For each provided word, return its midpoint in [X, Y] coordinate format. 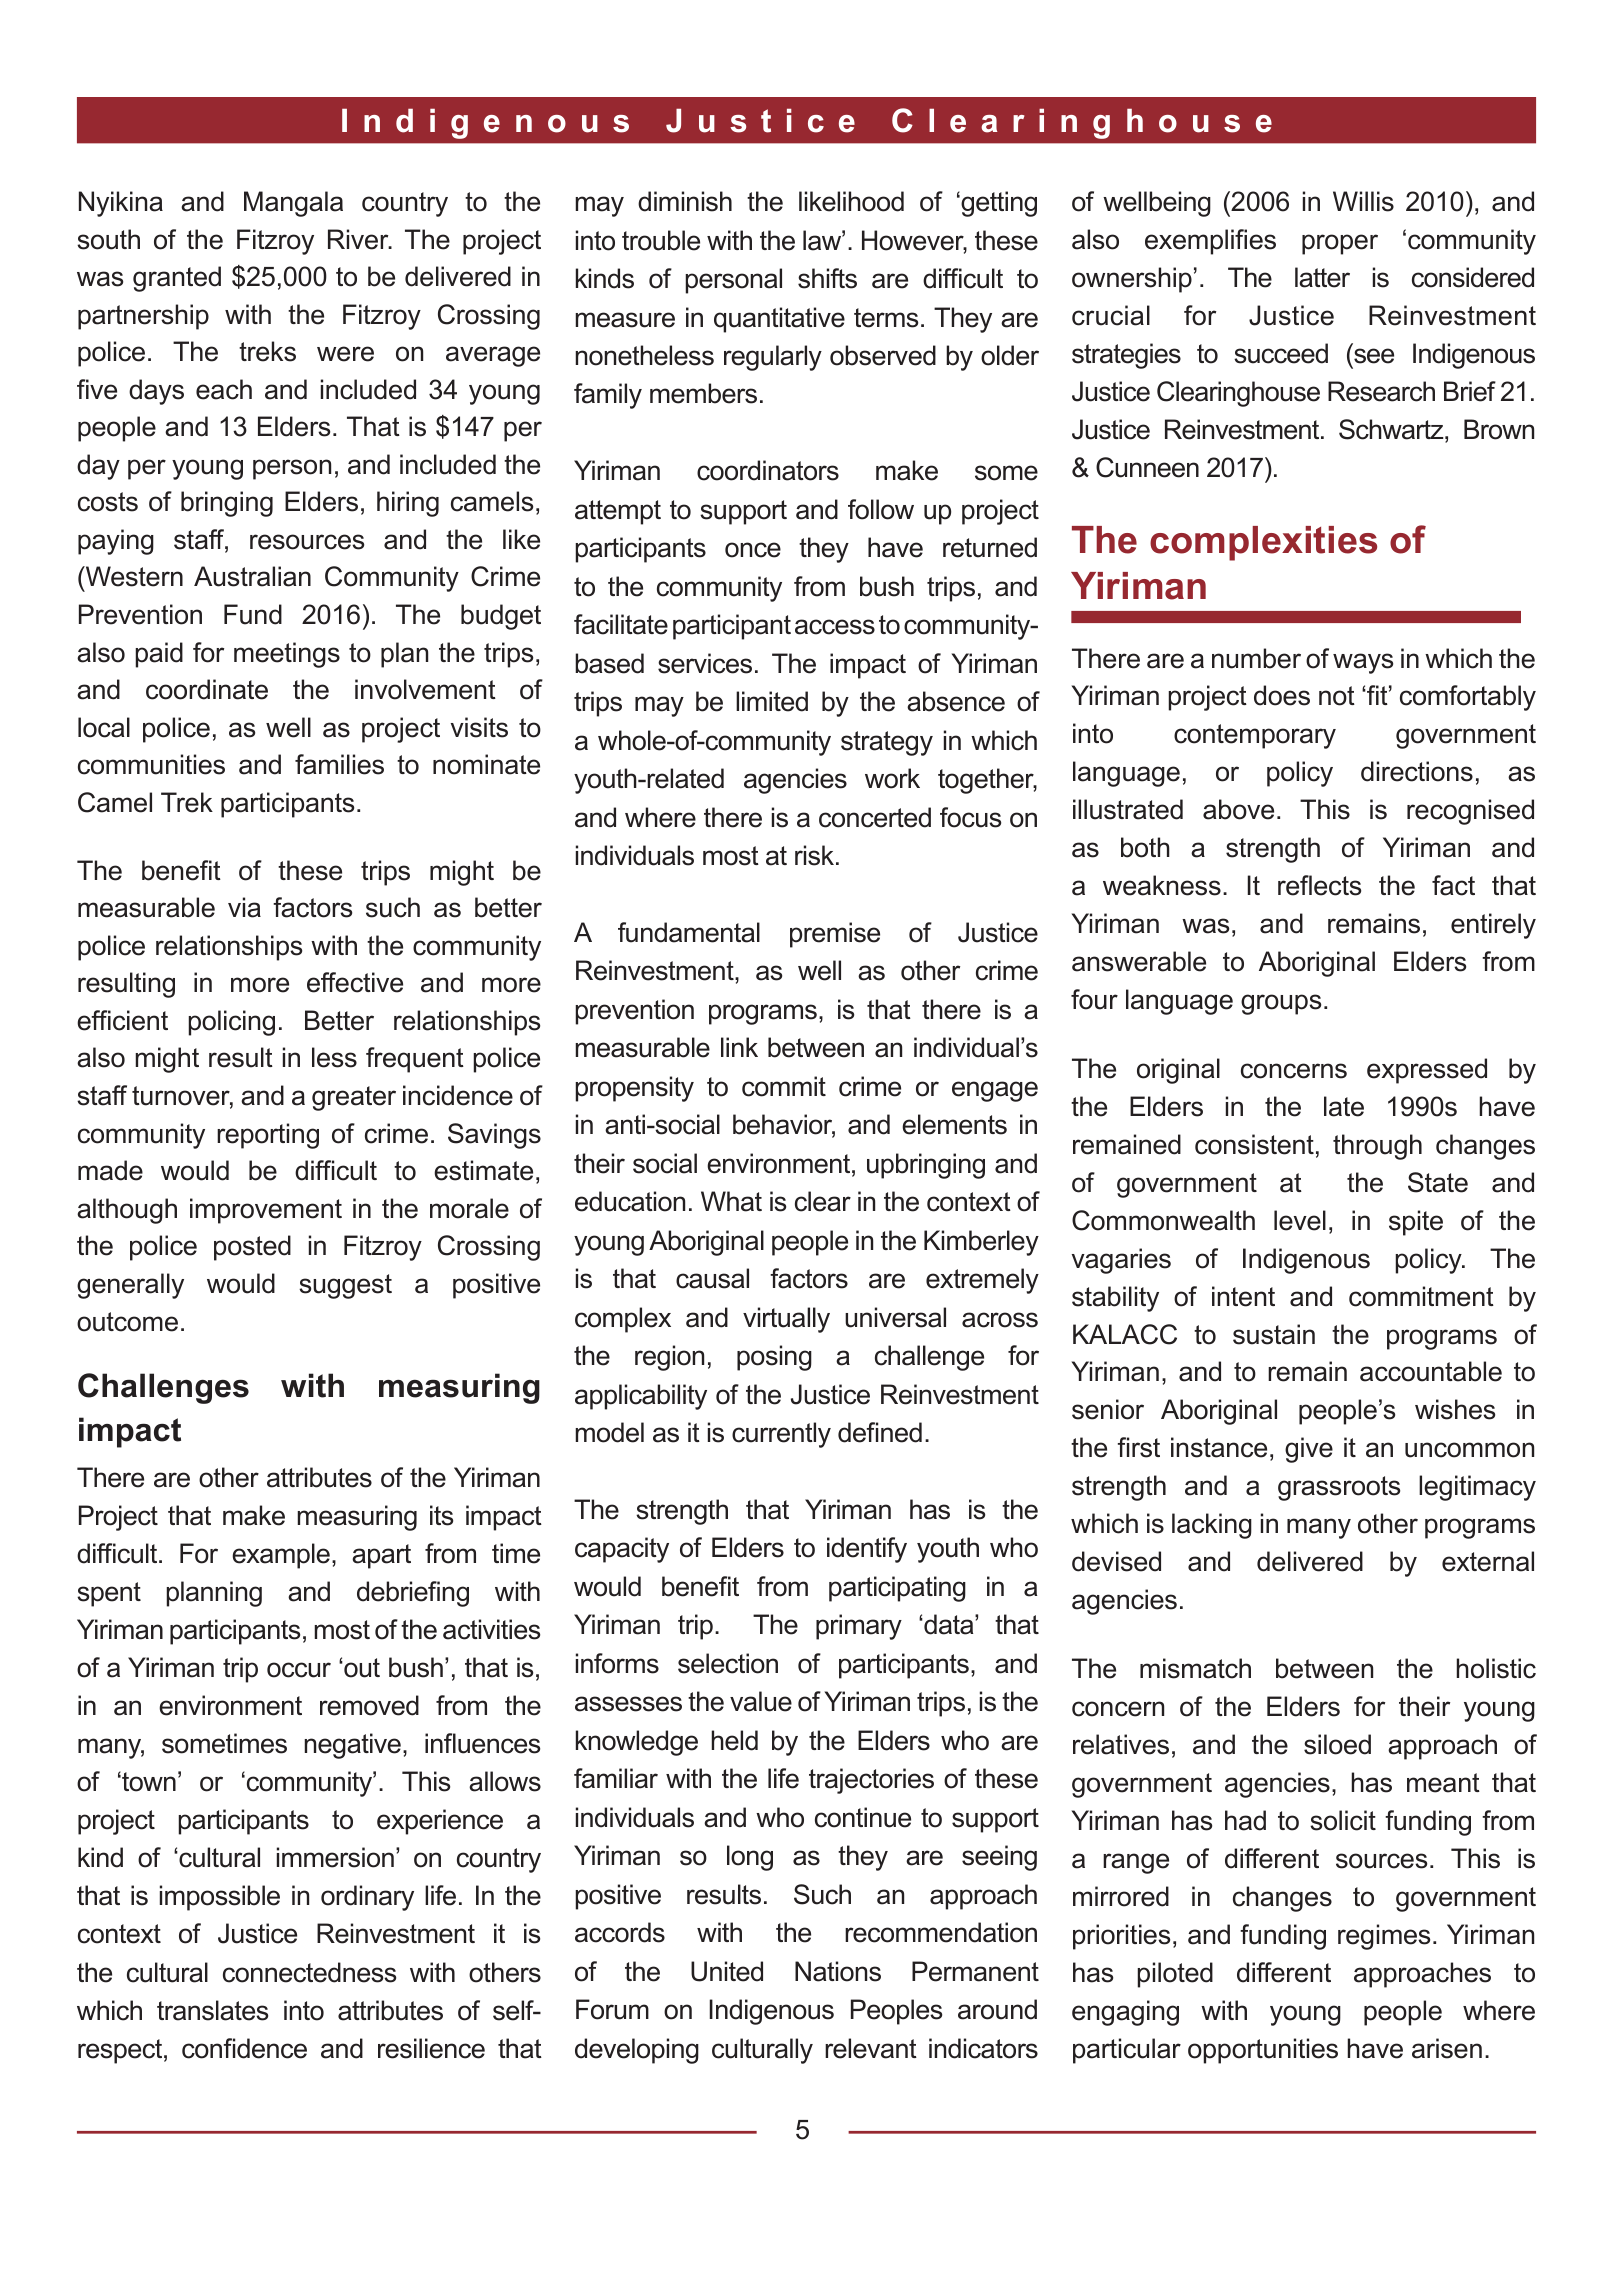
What [731, 1201]
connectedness [309, 1972]
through [1377, 1147]
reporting [268, 1136]
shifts [827, 278]
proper [1340, 244]
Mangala [293, 204]
